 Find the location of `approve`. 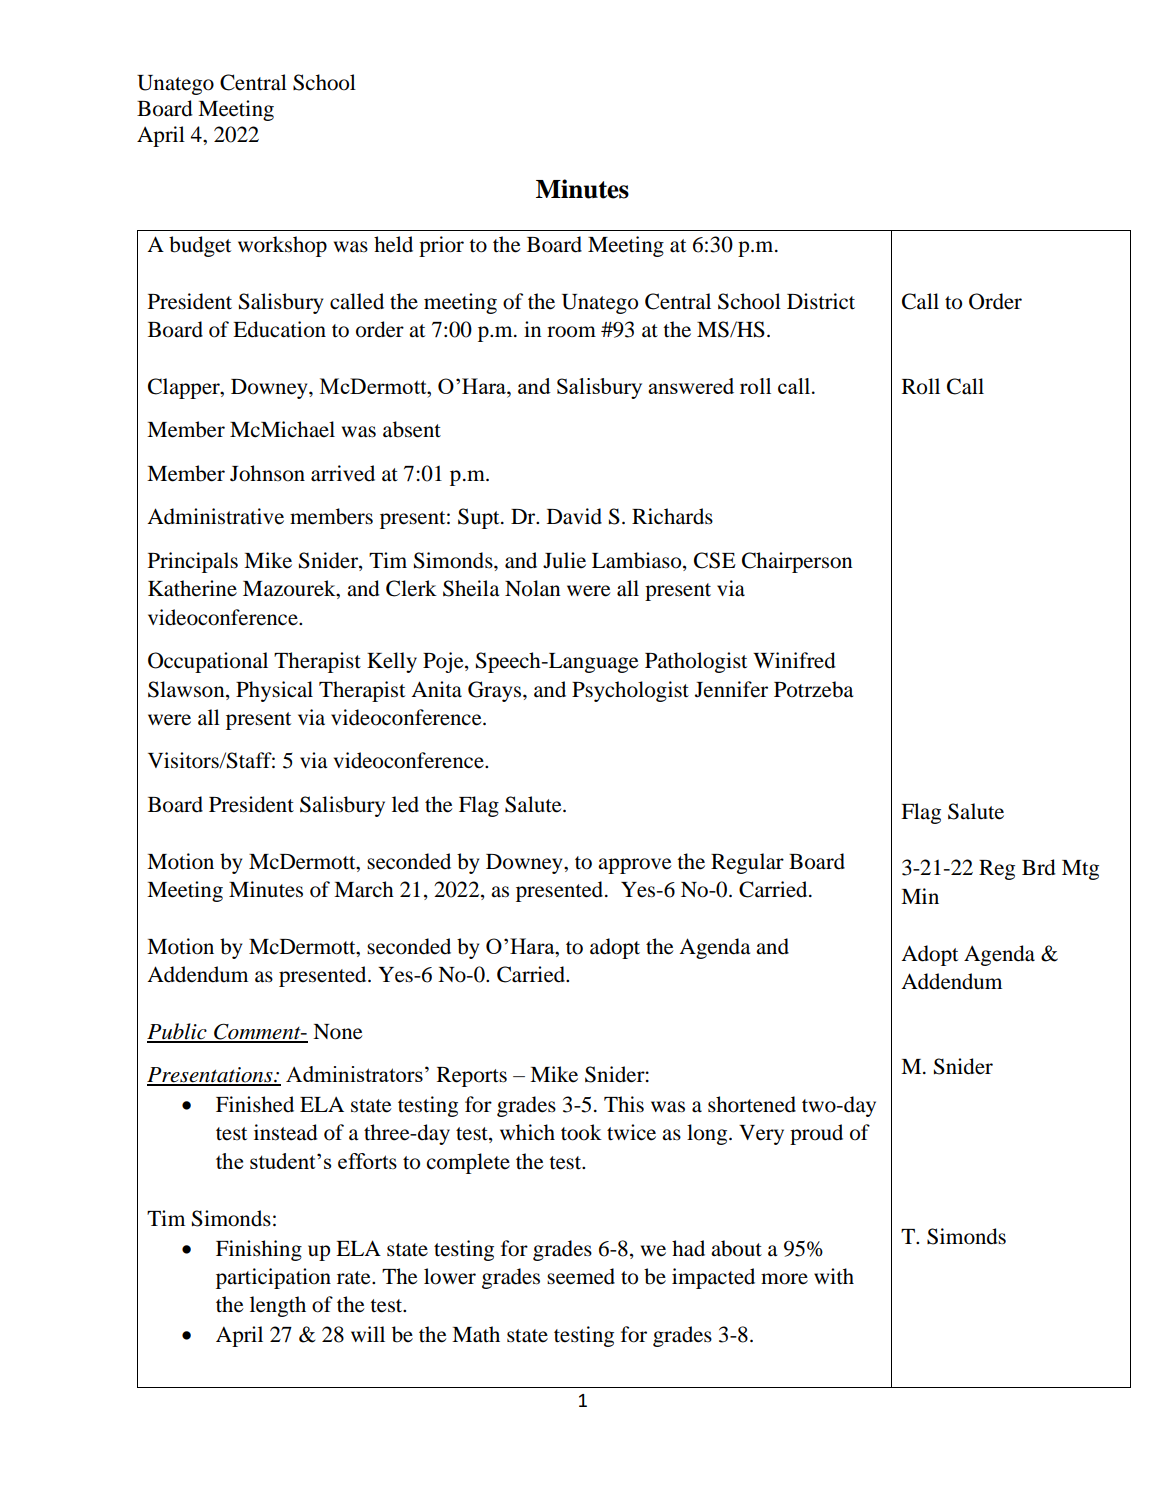

approve is located at coordinates (635, 866).
